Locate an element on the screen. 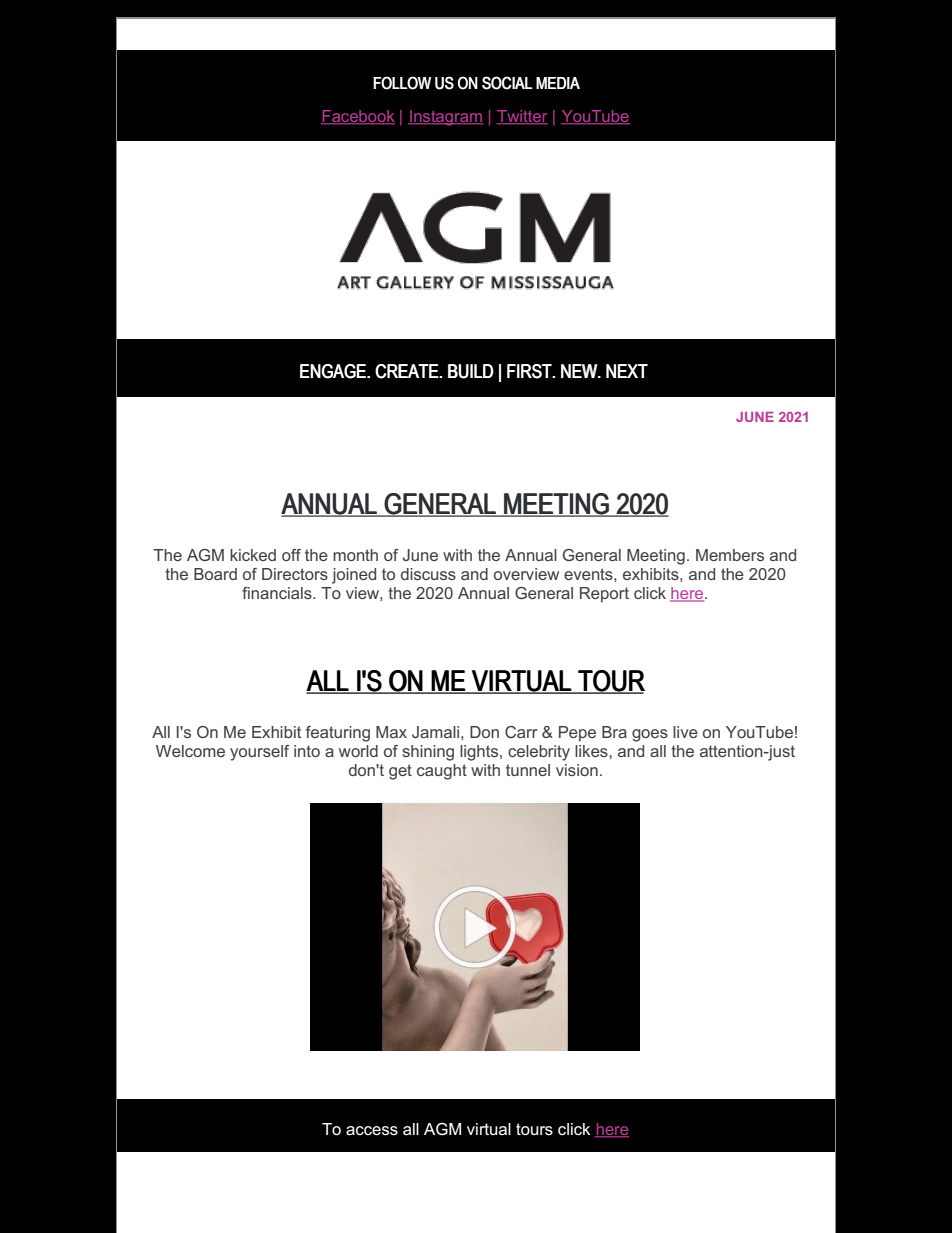 The width and height of the screenshot is (952, 1233). Instagram is located at coordinates (445, 118).
